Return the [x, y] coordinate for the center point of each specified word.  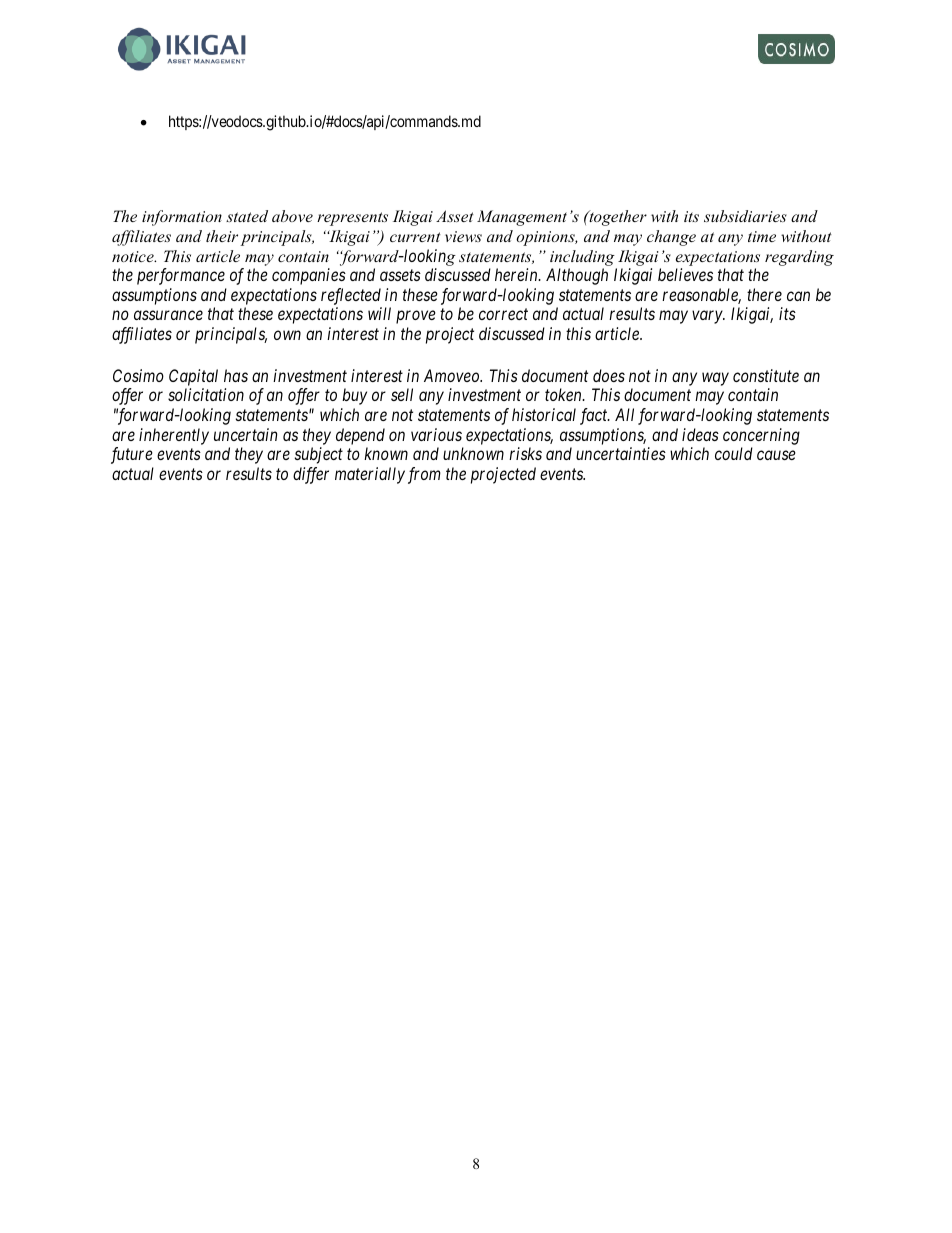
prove [416, 317]
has [236, 375]
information [182, 218]
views [463, 236]
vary [708, 317]
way [715, 379]
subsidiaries [745, 216]
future [132, 455]
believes [685, 274]
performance [181, 276]
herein [517, 274]
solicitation [206, 394]
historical [544, 414]
